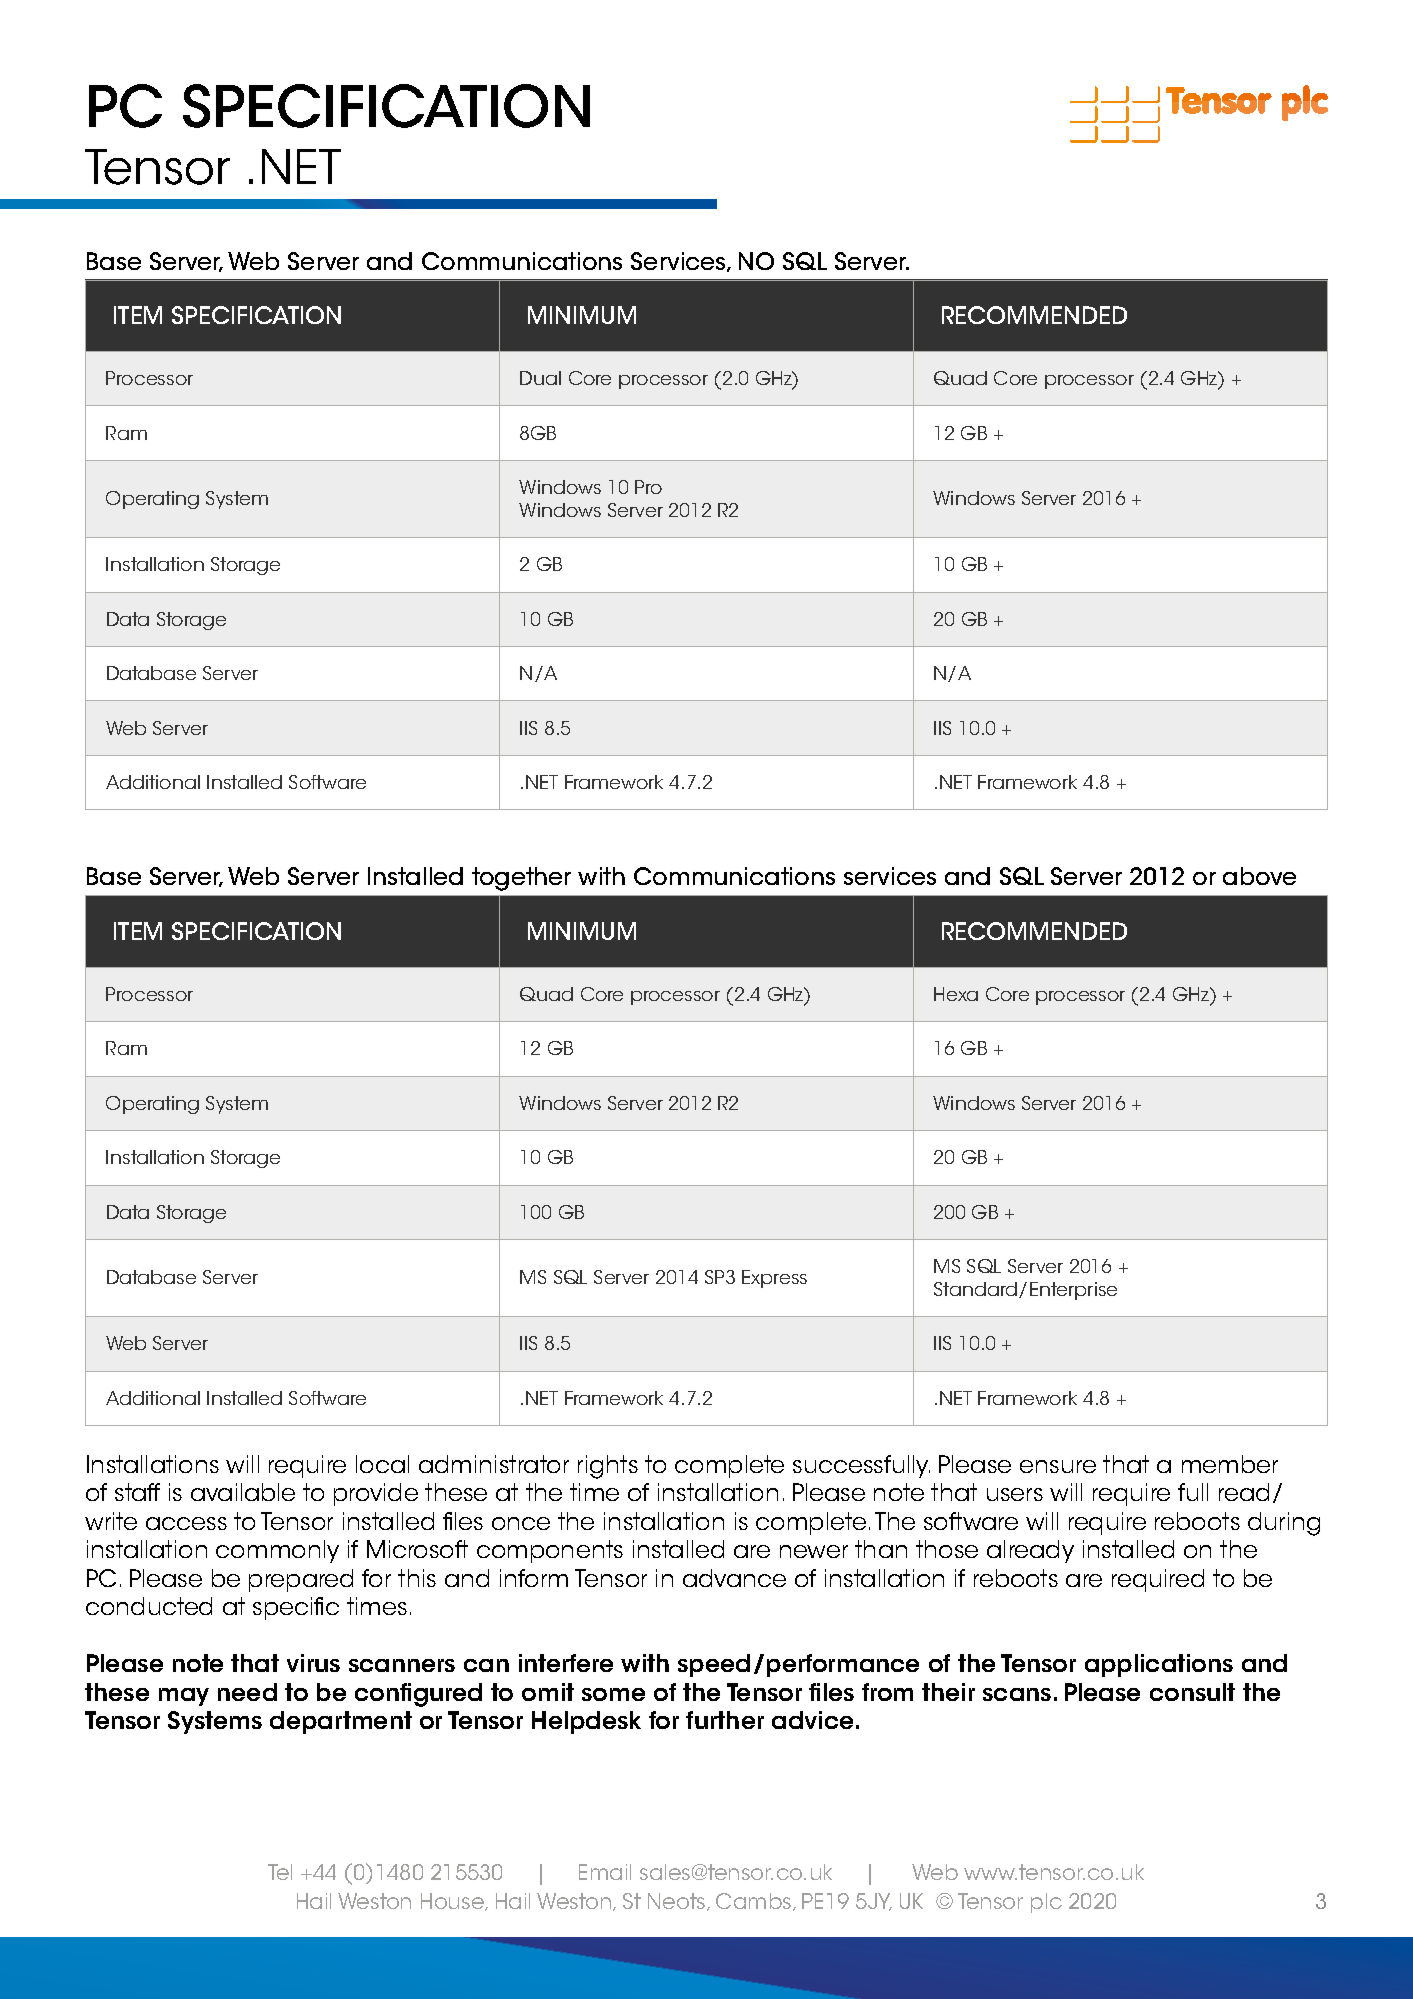  I want to click on rights, so click(608, 1467).
